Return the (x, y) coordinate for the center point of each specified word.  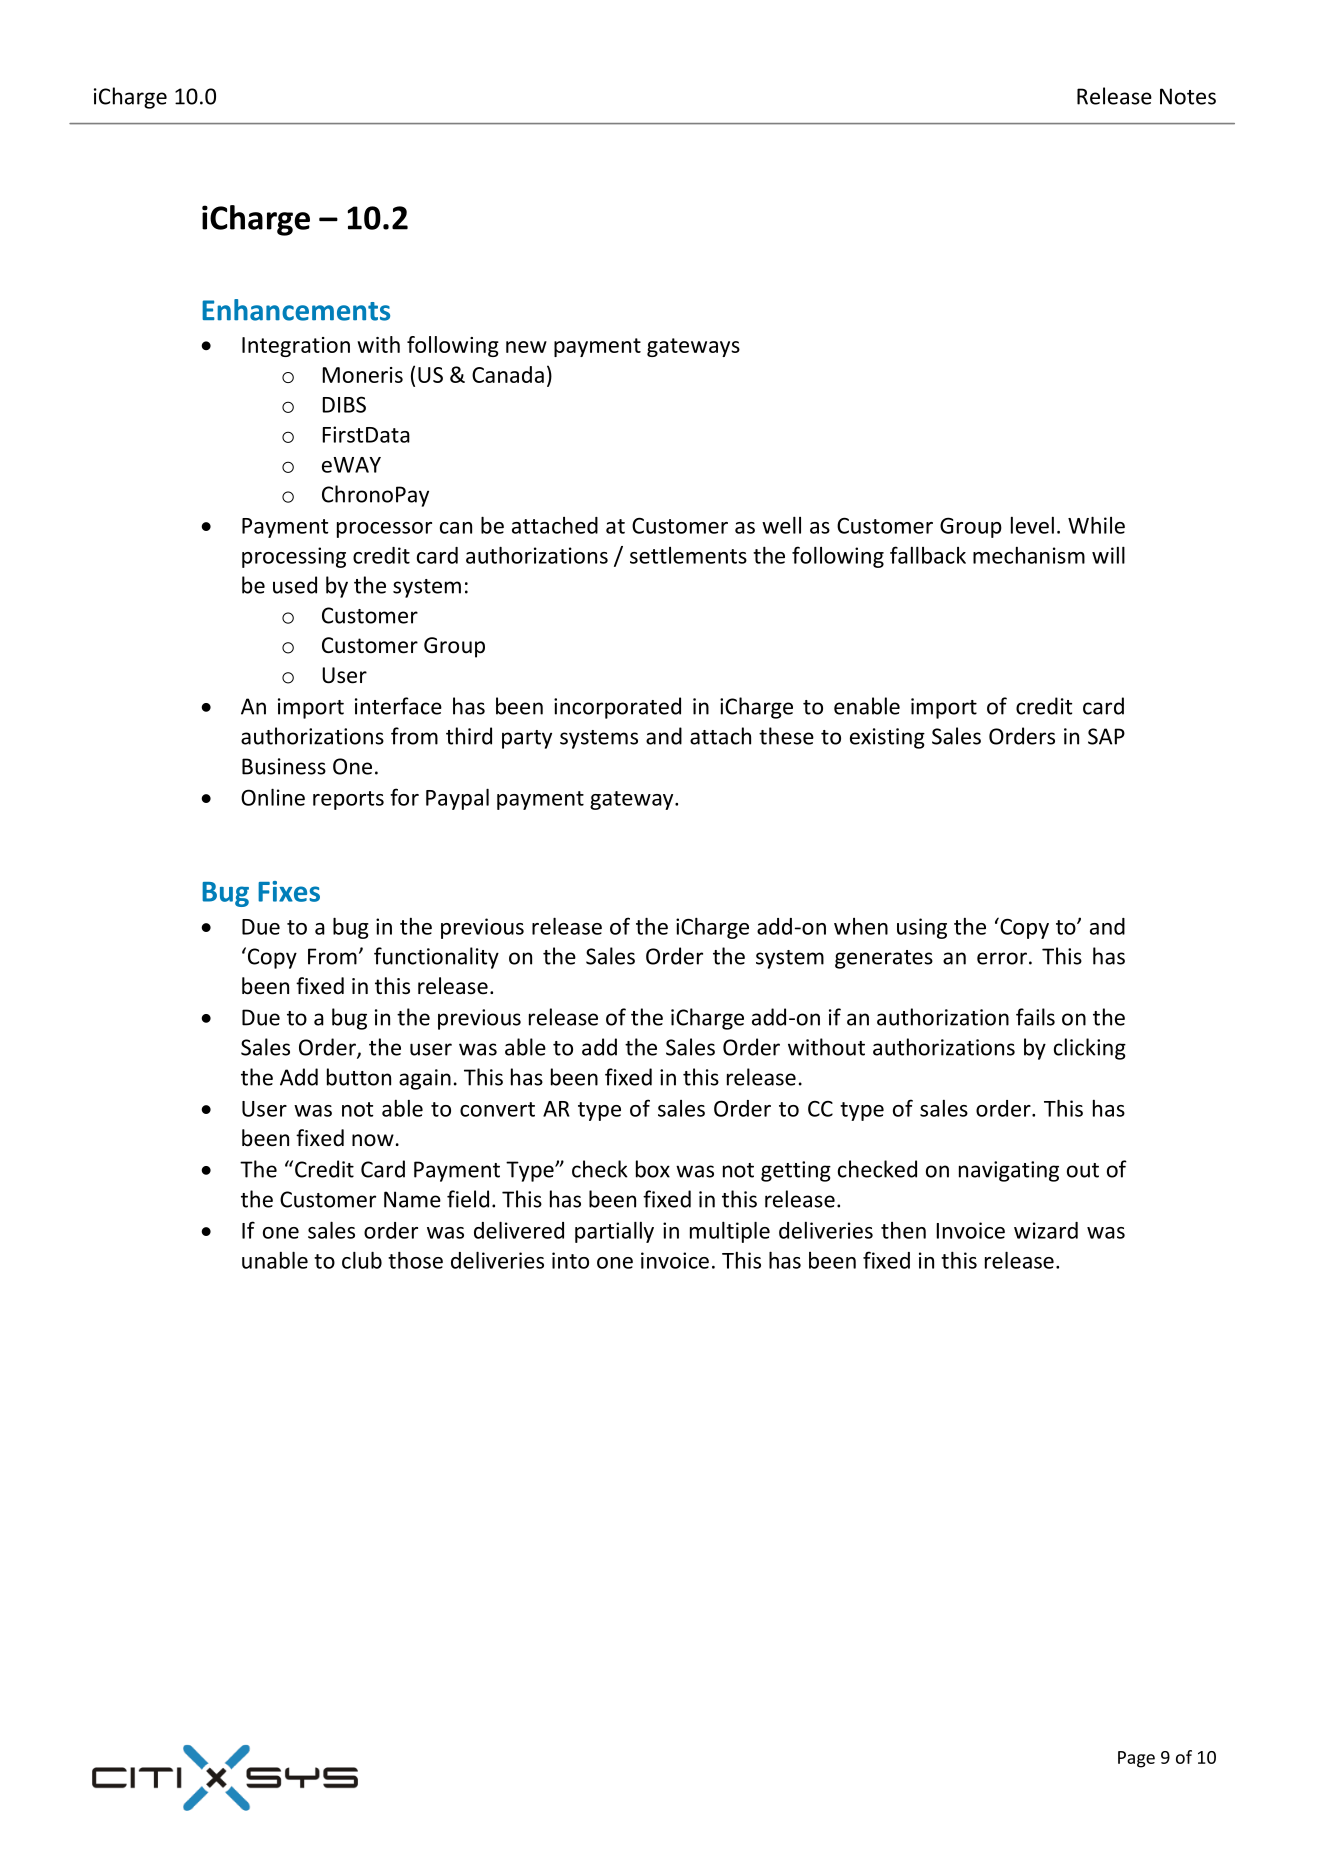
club (362, 1260)
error (1002, 958)
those (415, 1260)
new (526, 347)
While (1096, 525)
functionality (436, 958)
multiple (730, 1232)
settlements (688, 555)
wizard (1046, 1230)
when (861, 926)
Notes (1188, 96)
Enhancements (296, 310)
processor (384, 530)
